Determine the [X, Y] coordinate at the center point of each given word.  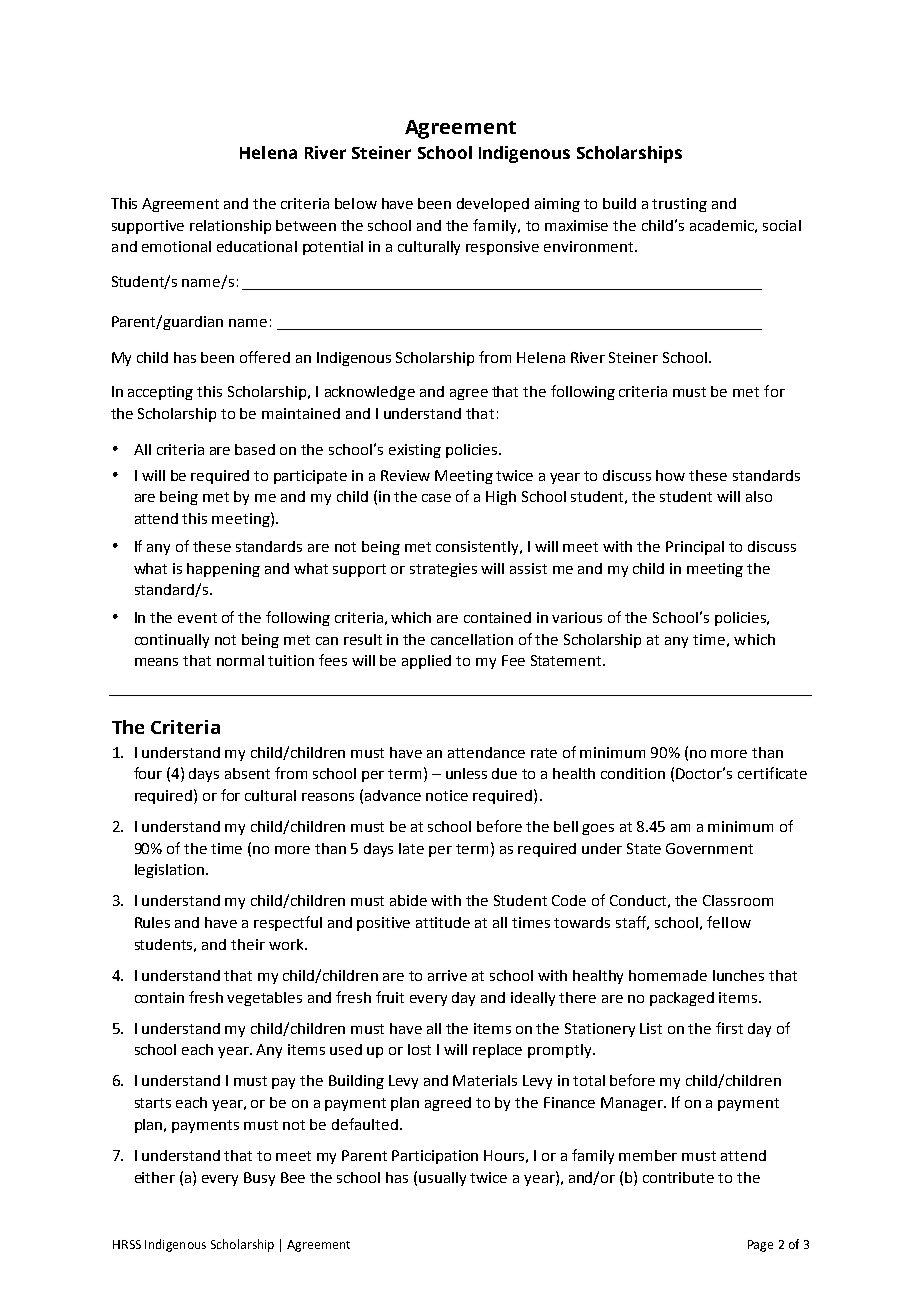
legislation [169, 871]
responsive [502, 248]
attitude [443, 922]
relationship [230, 227]
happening [223, 570]
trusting [679, 205]
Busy [259, 1179]
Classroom [738, 900]
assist [528, 568]
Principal [695, 548]
